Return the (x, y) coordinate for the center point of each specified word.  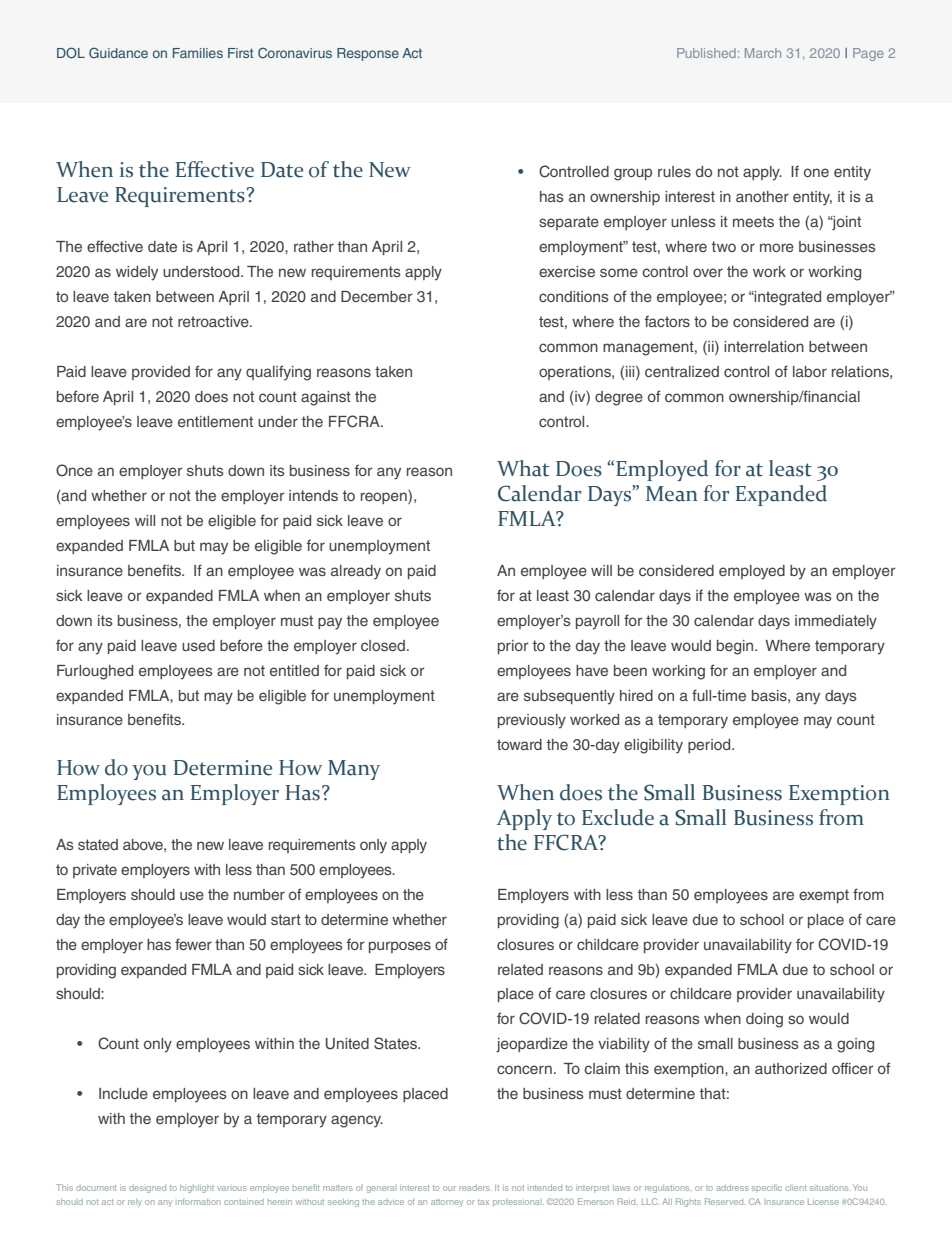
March (763, 53)
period (710, 746)
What (523, 468)
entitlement (215, 421)
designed (147, 1189)
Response (368, 54)
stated (98, 844)
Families (198, 53)
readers (475, 1188)
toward (519, 744)
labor (810, 371)
